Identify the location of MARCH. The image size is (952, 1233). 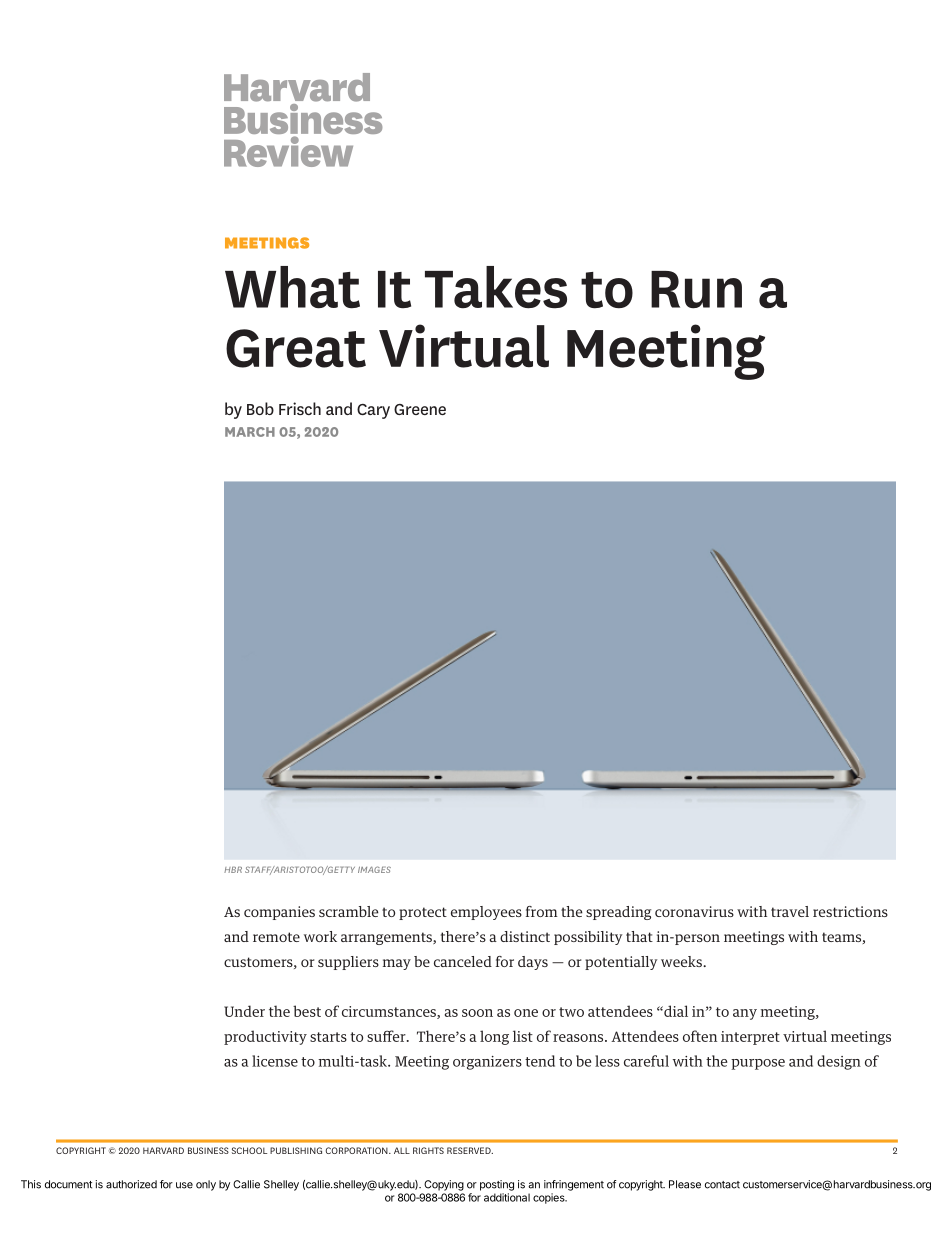
(250, 432).
